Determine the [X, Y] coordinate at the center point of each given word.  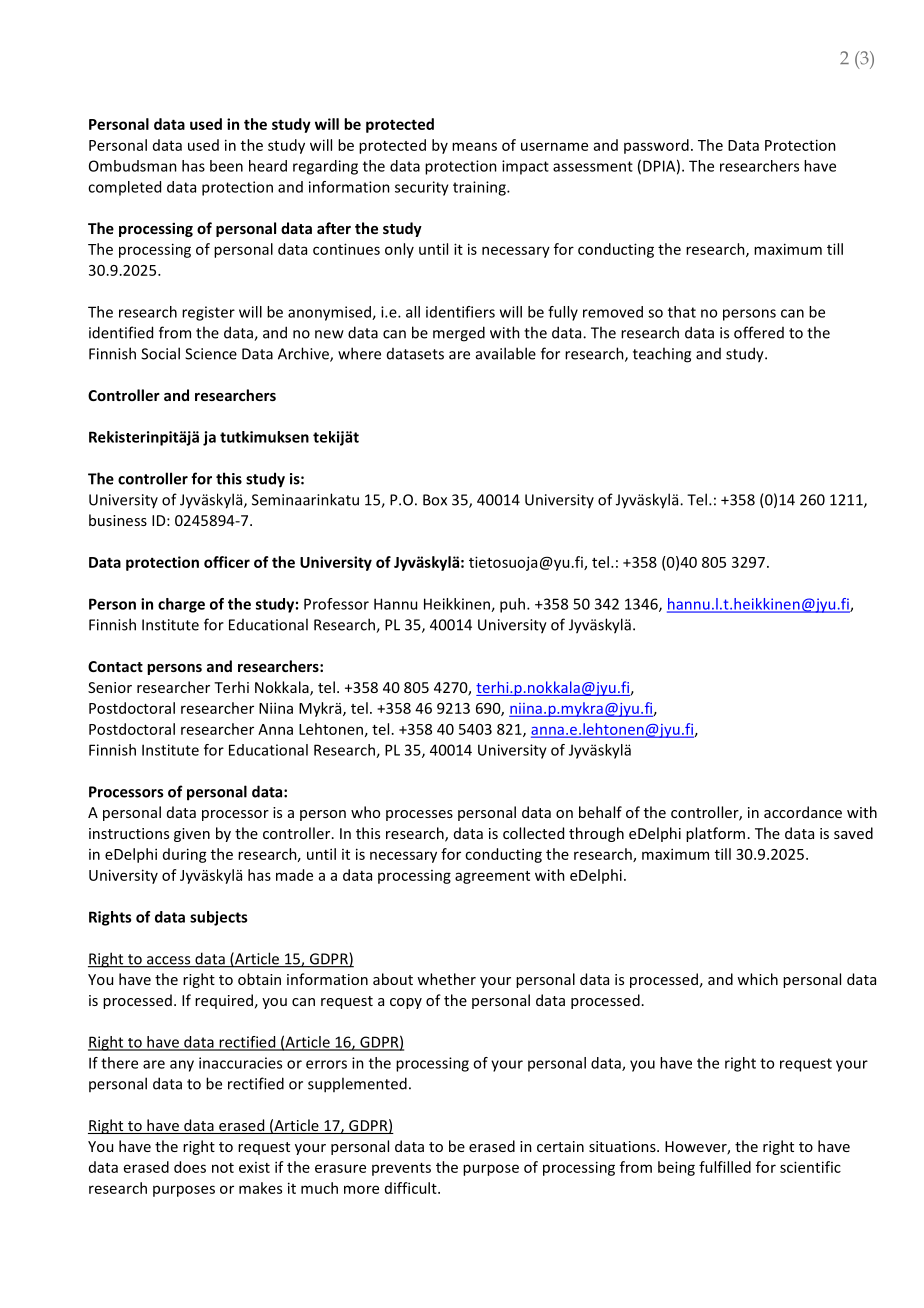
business [118, 520]
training [480, 188]
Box [435, 500]
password [656, 146]
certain [560, 1146]
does [190, 1167]
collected [533, 833]
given [192, 835]
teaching [662, 355]
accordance [803, 812]
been [226, 166]
